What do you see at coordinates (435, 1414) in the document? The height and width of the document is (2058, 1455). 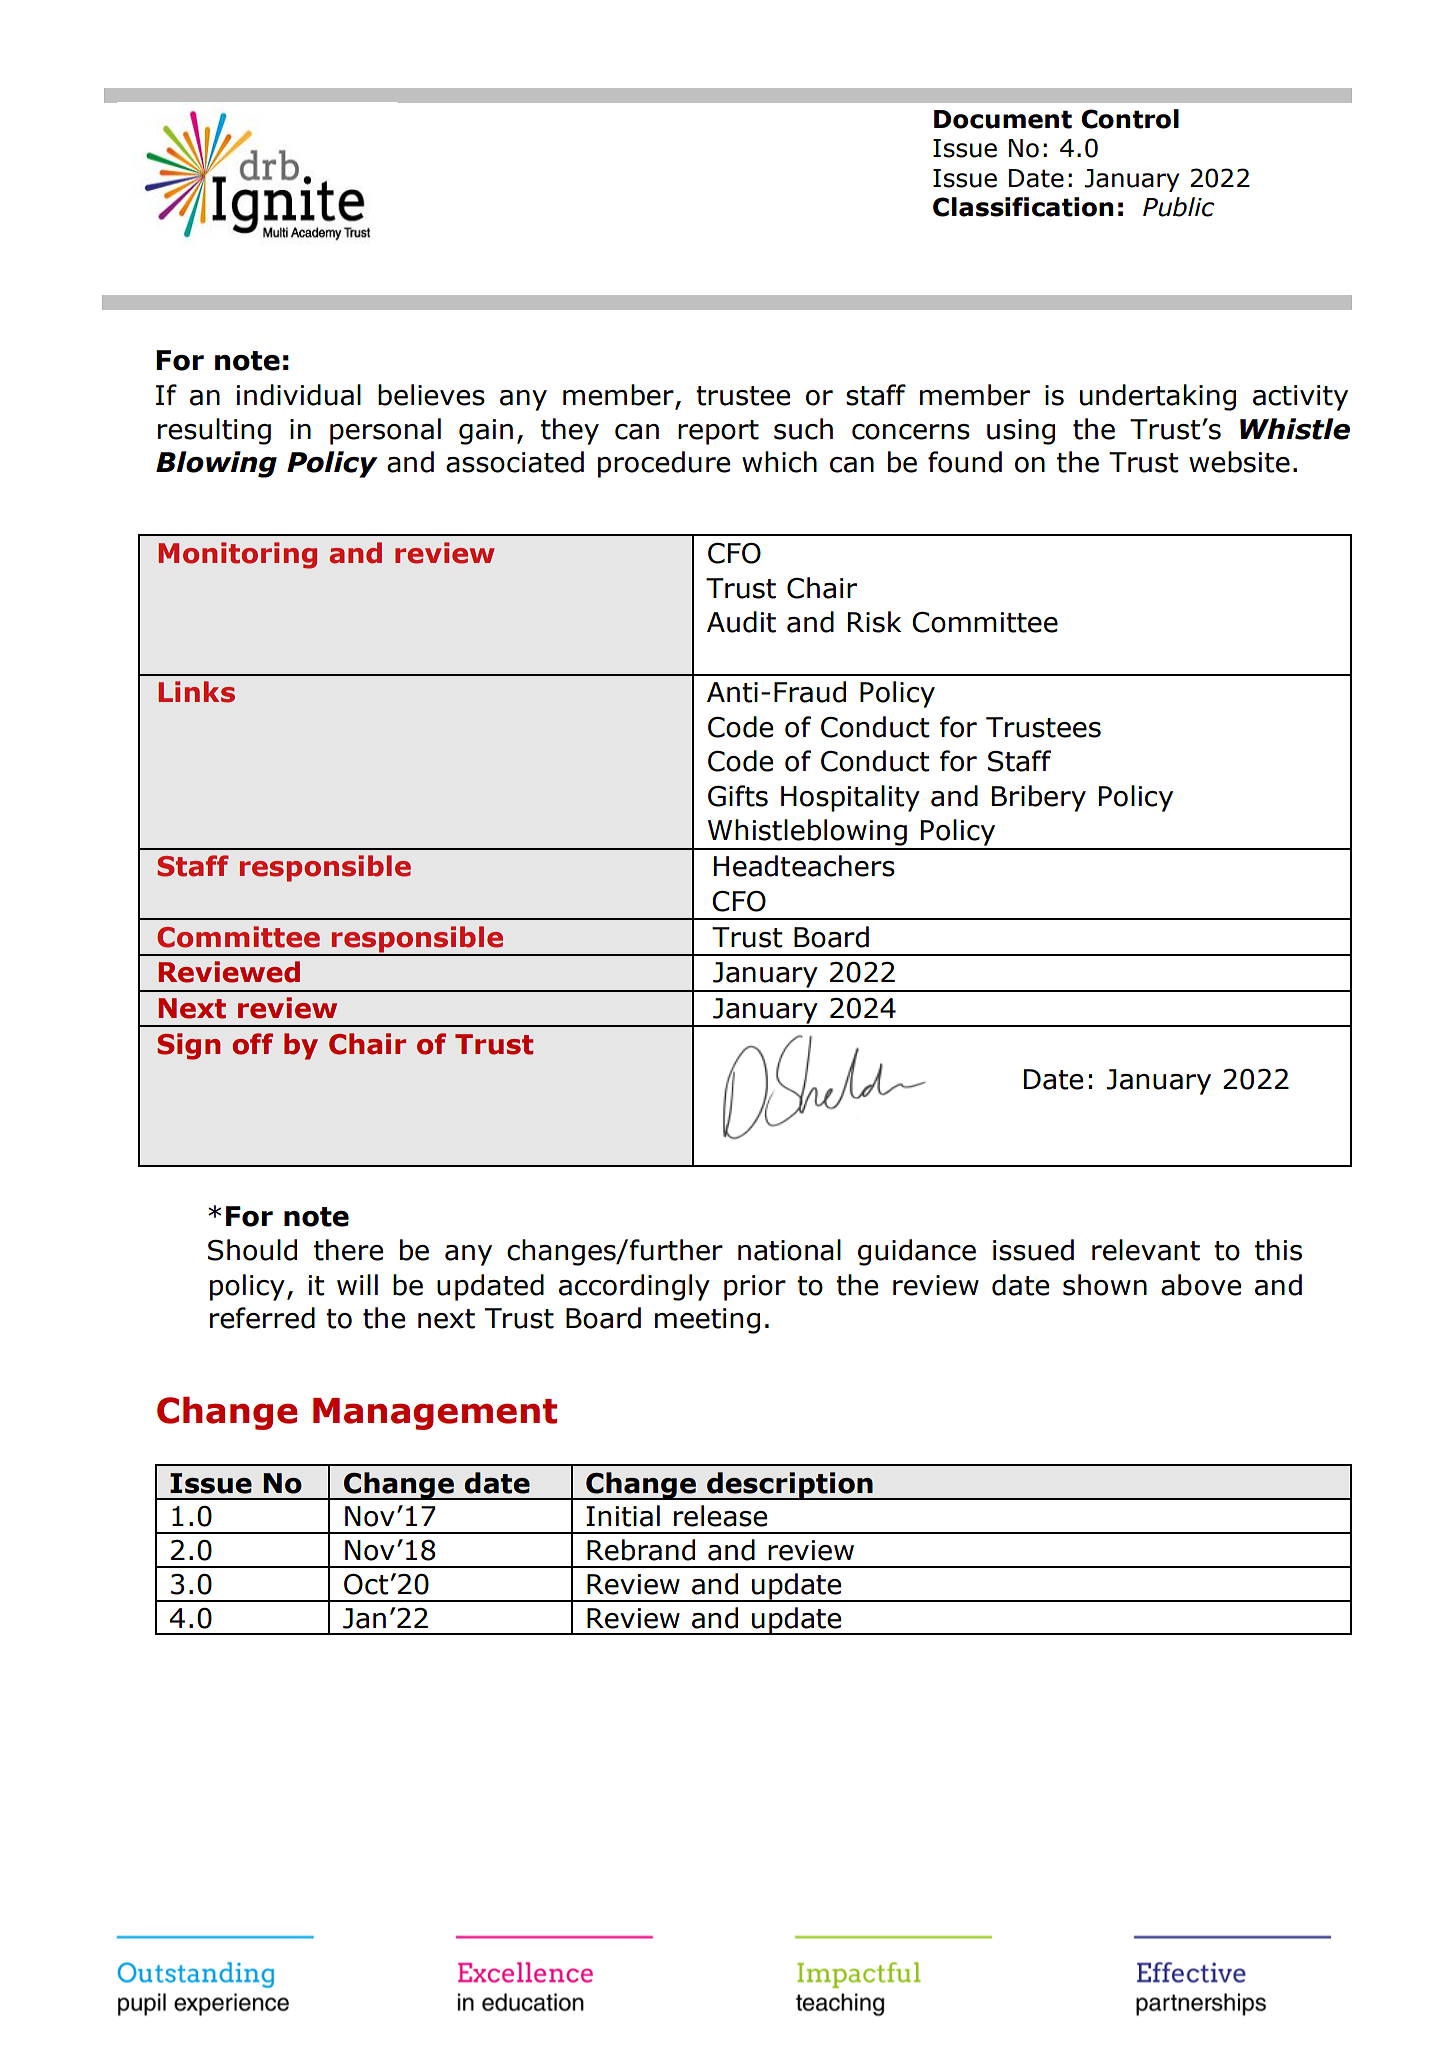 I see `Management` at bounding box center [435, 1414].
